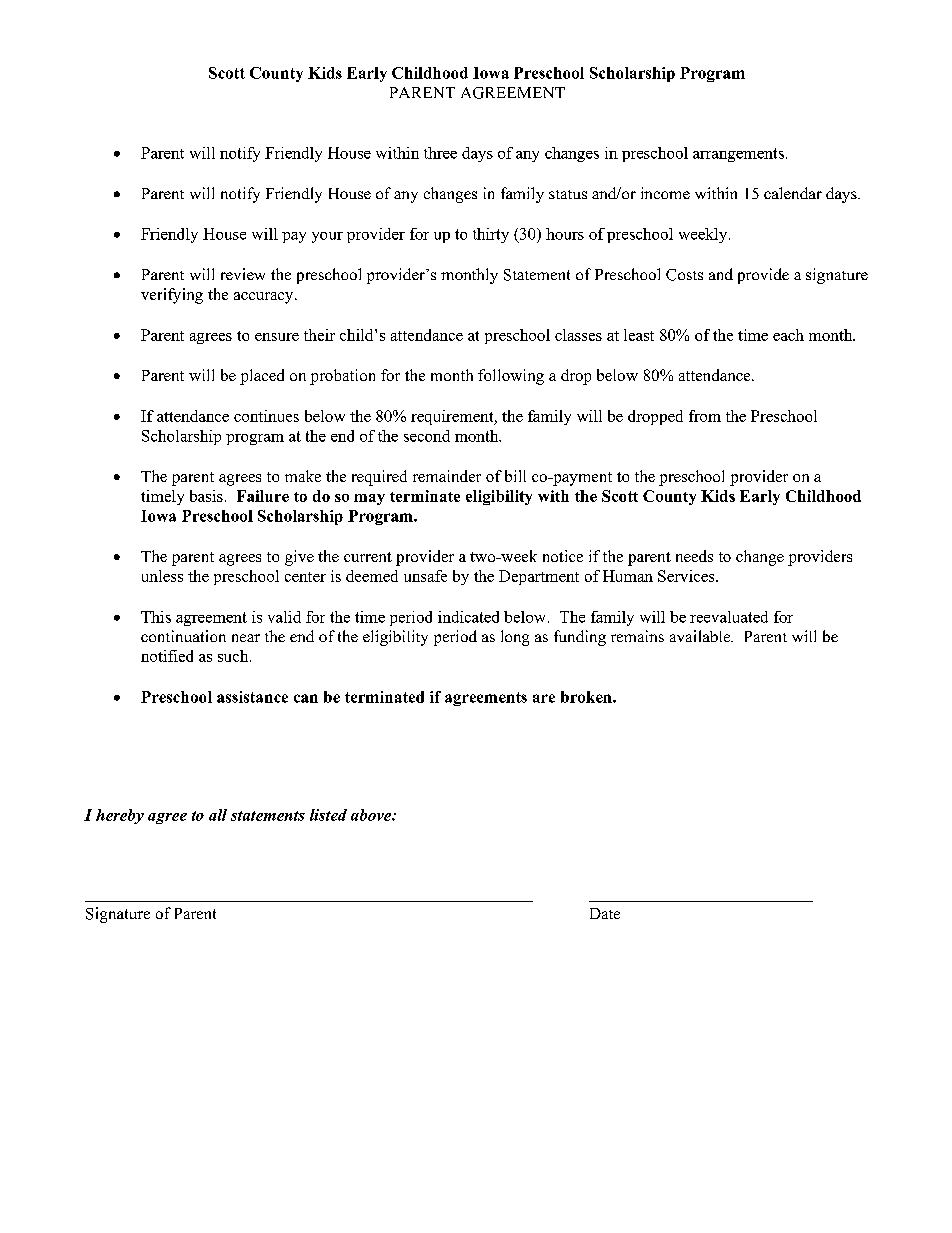 This image has height=1233, width=952. What do you see at coordinates (639, 335) in the image?
I see `least` at bounding box center [639, 335].
